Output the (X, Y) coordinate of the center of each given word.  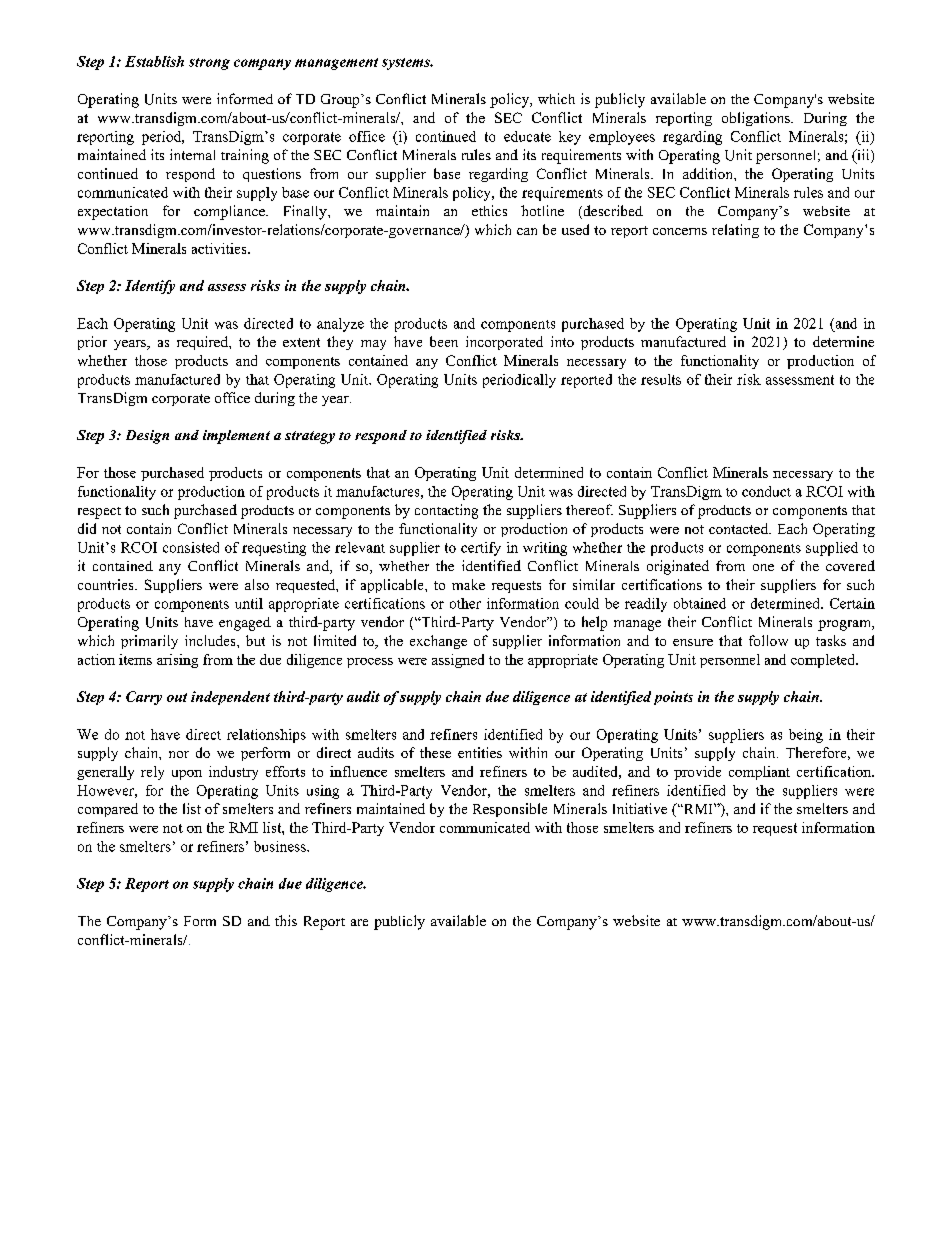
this (286, 920)
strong (209, 64)
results (661, 379)
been (444, 341)
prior (92, 343)
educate (527, 136)
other (465, 603)
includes (211, 640)
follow (768, 640)
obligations (757, 119)
